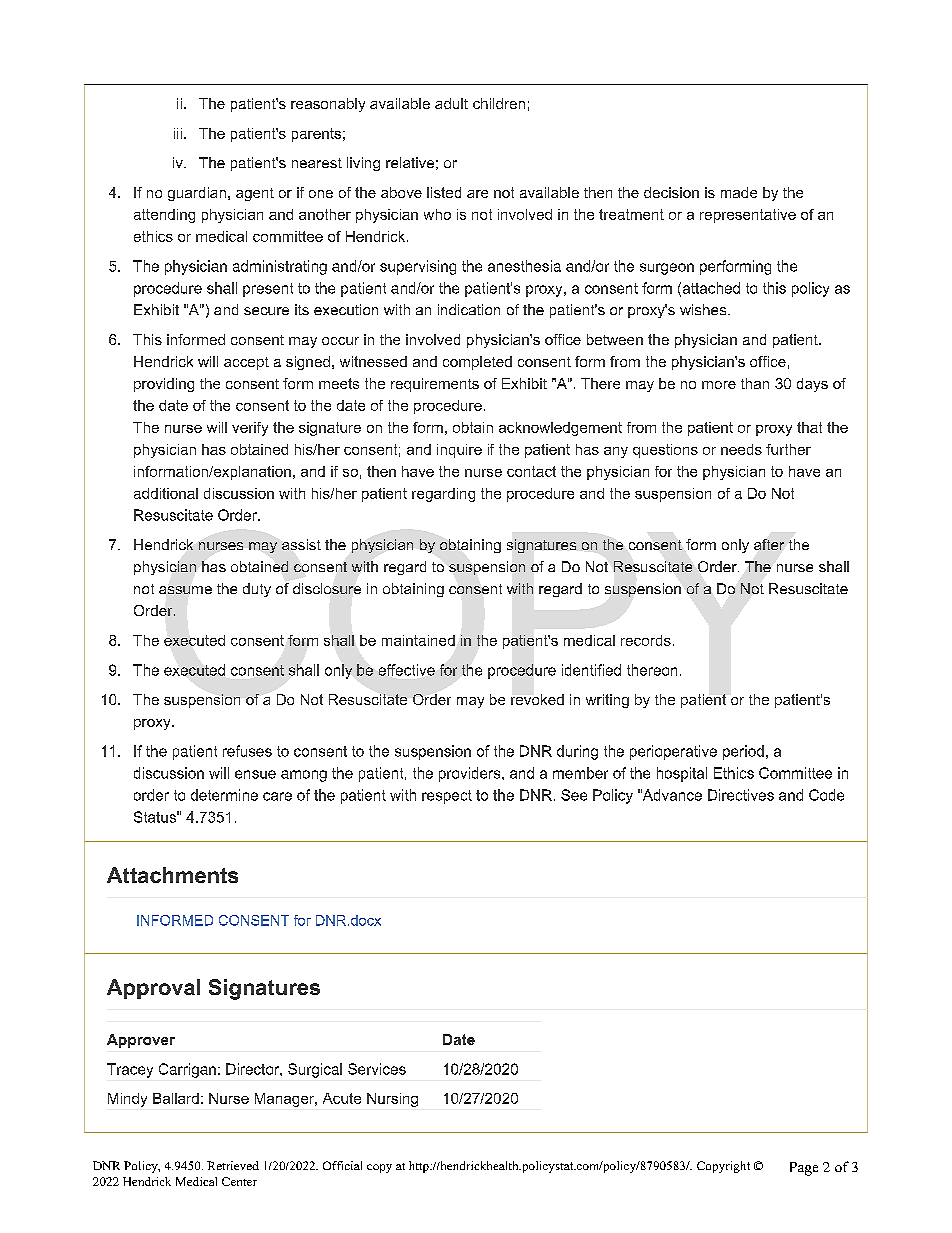 Image resolution: width=952 pixels, height=1233 pixels. What do you see at coordinates (646, 640) in the page?
I see `records` at bounding box center [646, 640].
